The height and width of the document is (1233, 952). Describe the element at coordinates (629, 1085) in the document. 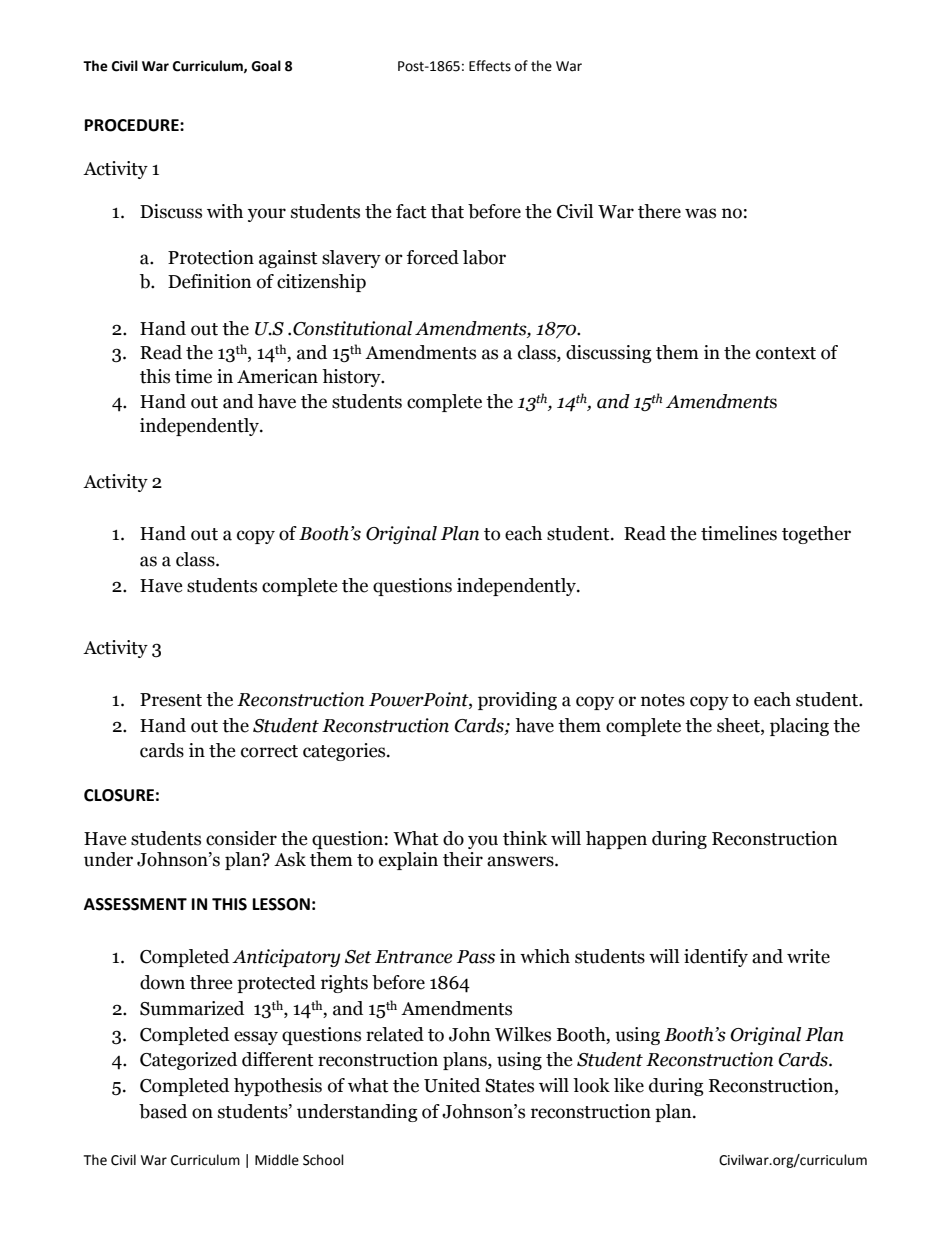

I see `like` at that location.
